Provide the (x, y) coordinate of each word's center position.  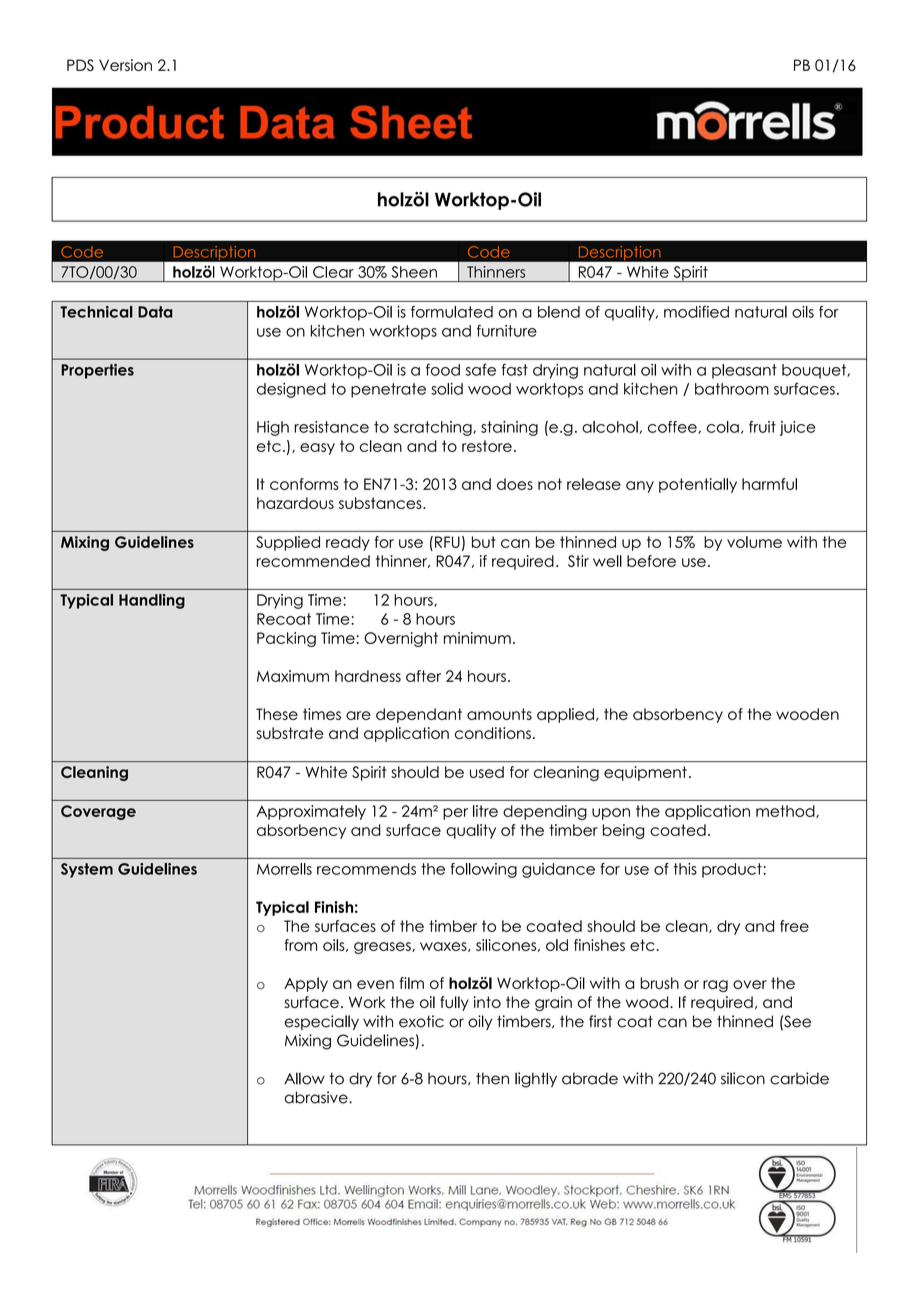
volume (754, 542)
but (484, 542)
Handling (152, 601)
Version (125, 65)
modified (696, 312)
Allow (304, 1078)
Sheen (414, 272)
